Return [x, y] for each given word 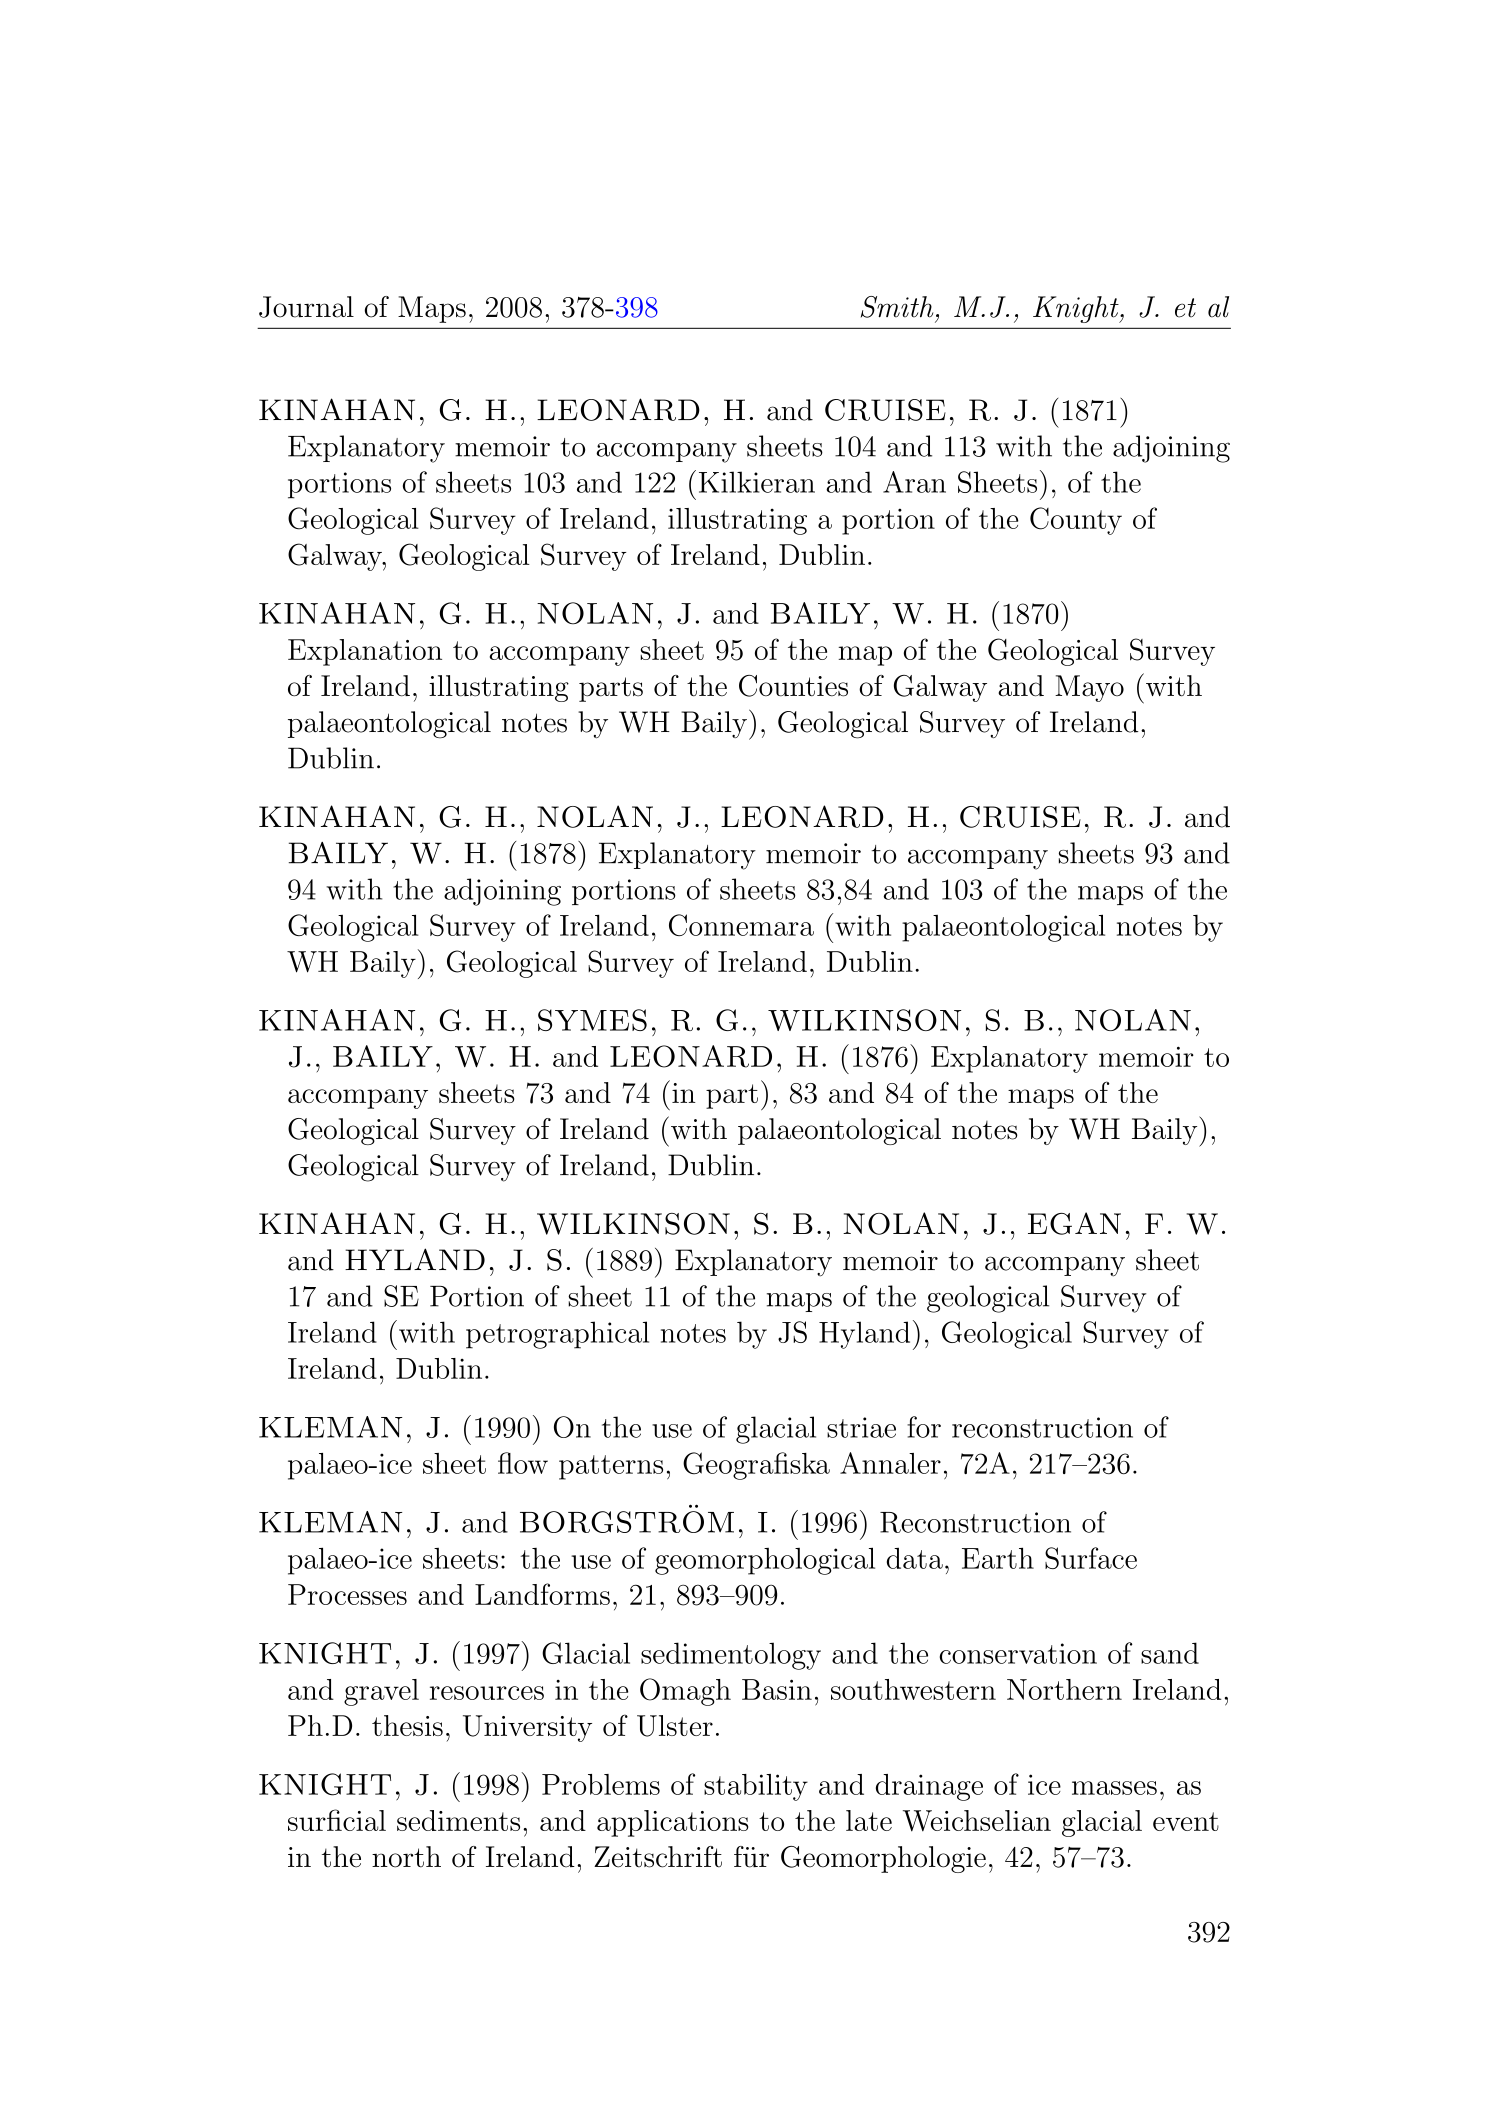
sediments [458, 1820]
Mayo [1089, 688]
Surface [1091, 1558]
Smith [897, 307]
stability [756, 1787]
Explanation [365, 652]
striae [861, 1427]
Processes [347, 1594]
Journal [306, 307]
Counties [793, 686]
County [1076, 521]
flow [523, 1463]
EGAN [1074, 1223]
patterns [611, 1467]
